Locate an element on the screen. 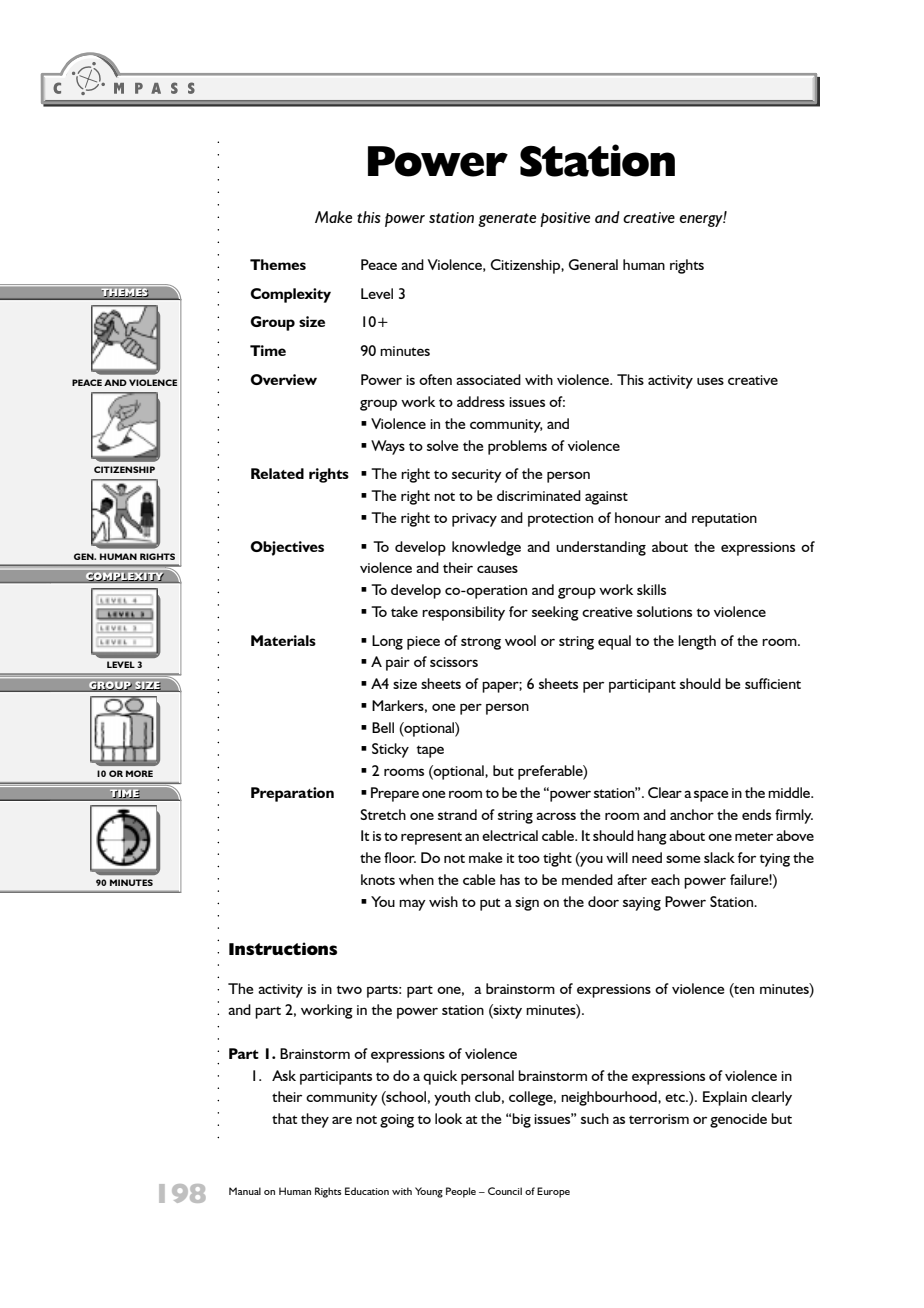 The image size is (924, 1308). People is located at coordinates (461, 1192).
